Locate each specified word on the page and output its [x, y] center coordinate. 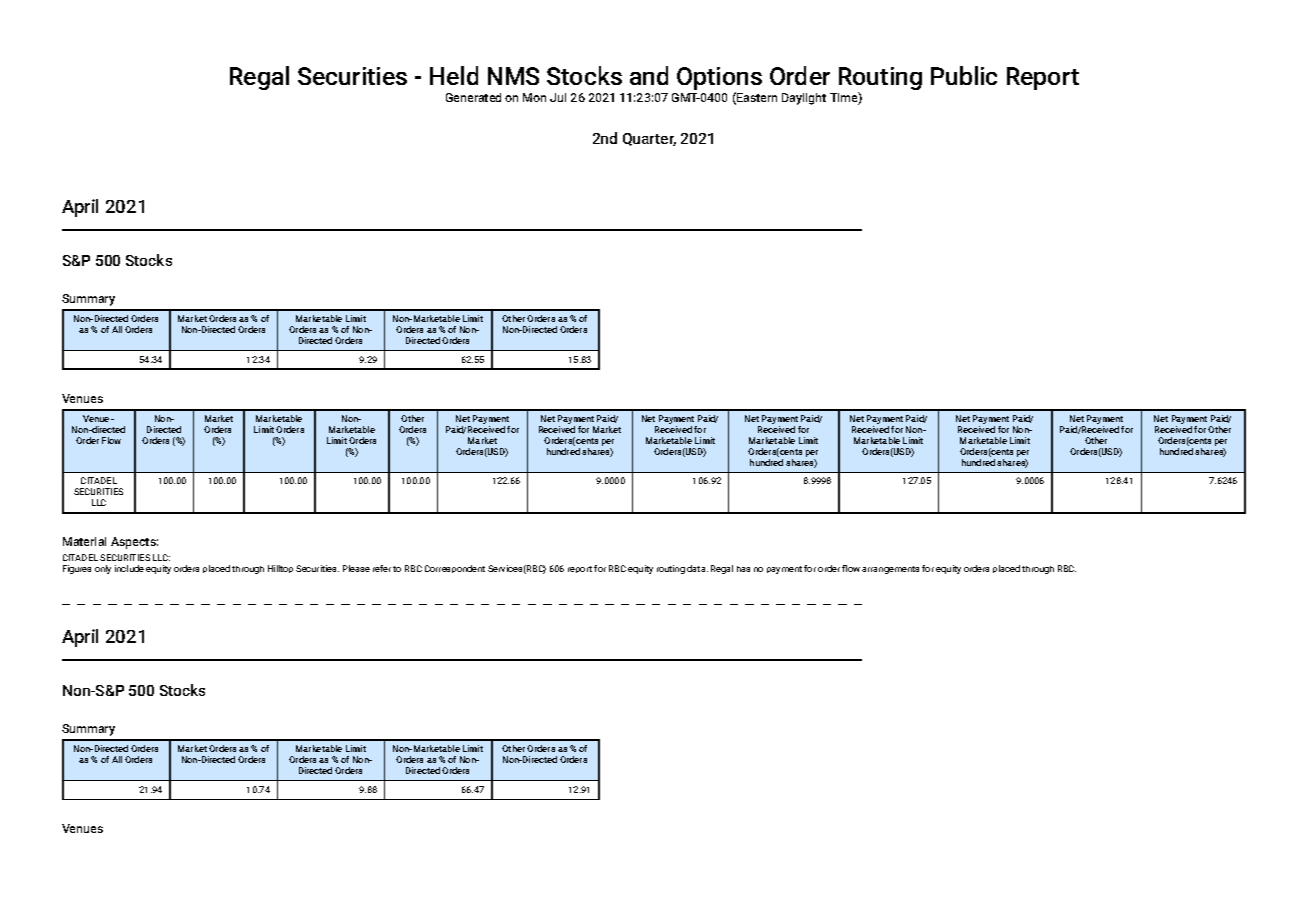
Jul [558, 97]
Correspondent [455, 569]
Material [84, 541]
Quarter [649, 139]
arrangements [890, 570]
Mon [534, 97]
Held [454, 75]
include [129, 568]
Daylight [804, 99]
